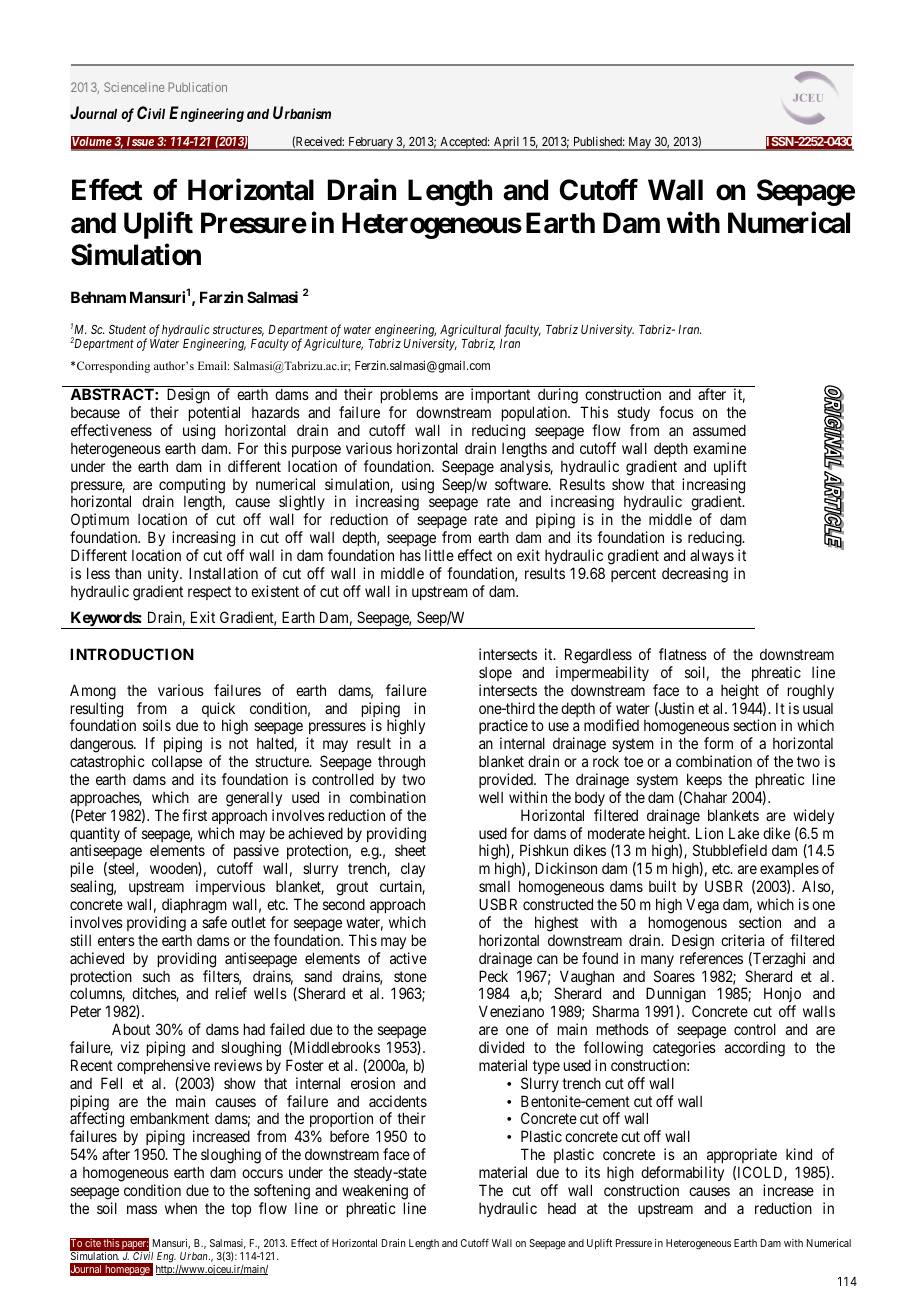 Image resolution: width=924 pixels, height=1308 pixels. What do you see at coordinates (192, 487) in the screenshot?
I see `computing` at bounding box center [192, 487].
